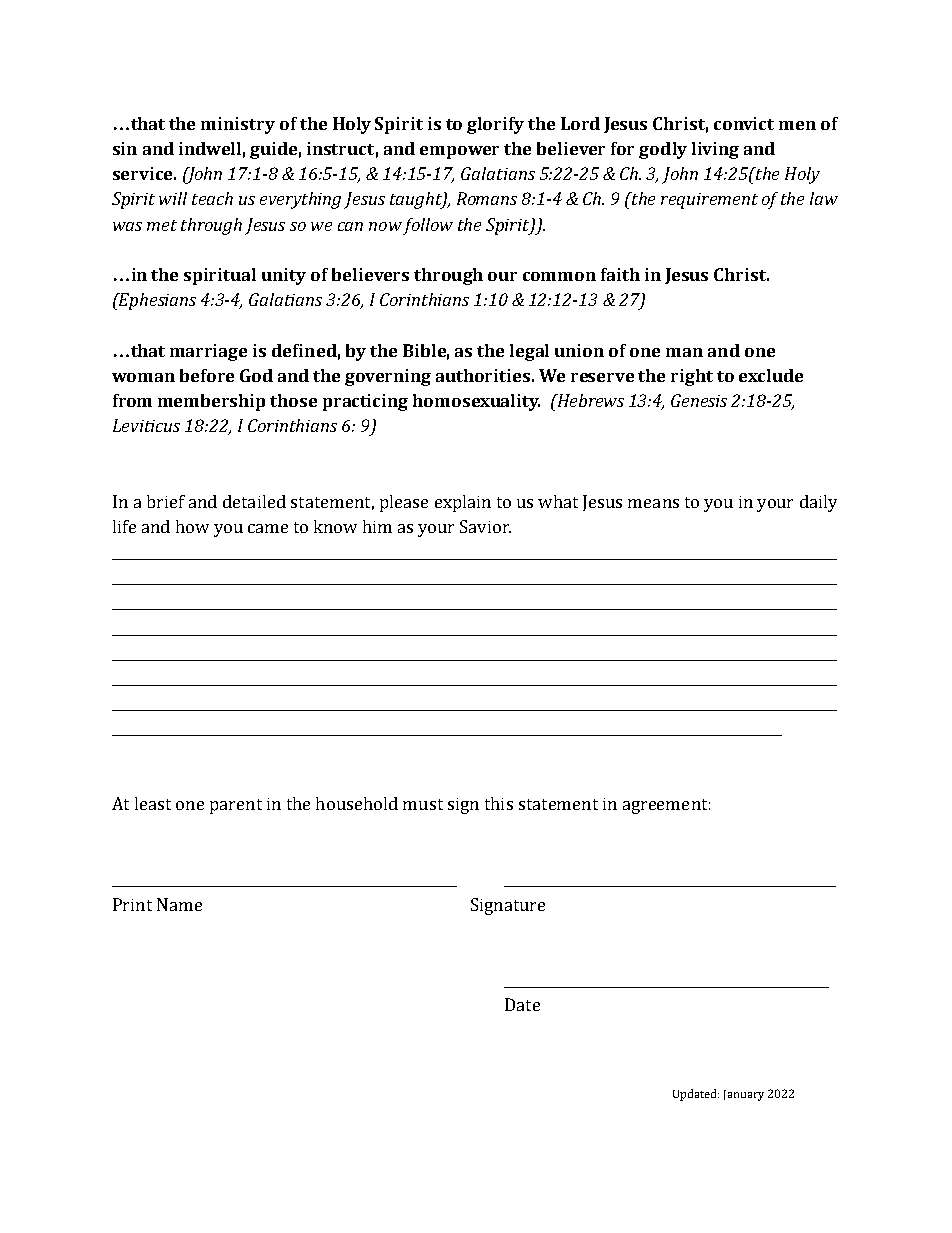 The image size is (952, 1233). Describe the element at coordinates (179, 904) in the image. I see `Name` at that location.
